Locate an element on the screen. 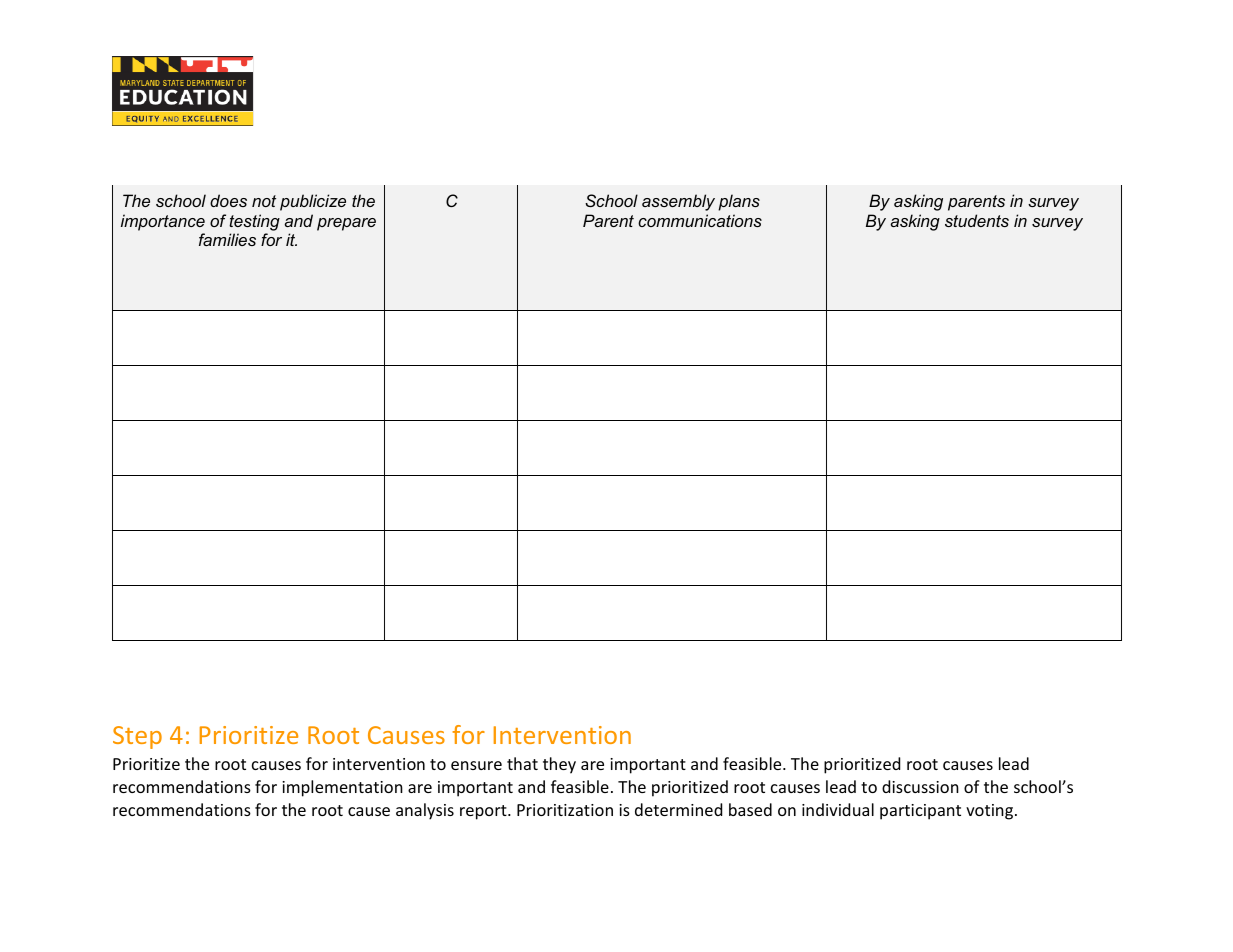  assembly is located at coordinates (678, 202).
